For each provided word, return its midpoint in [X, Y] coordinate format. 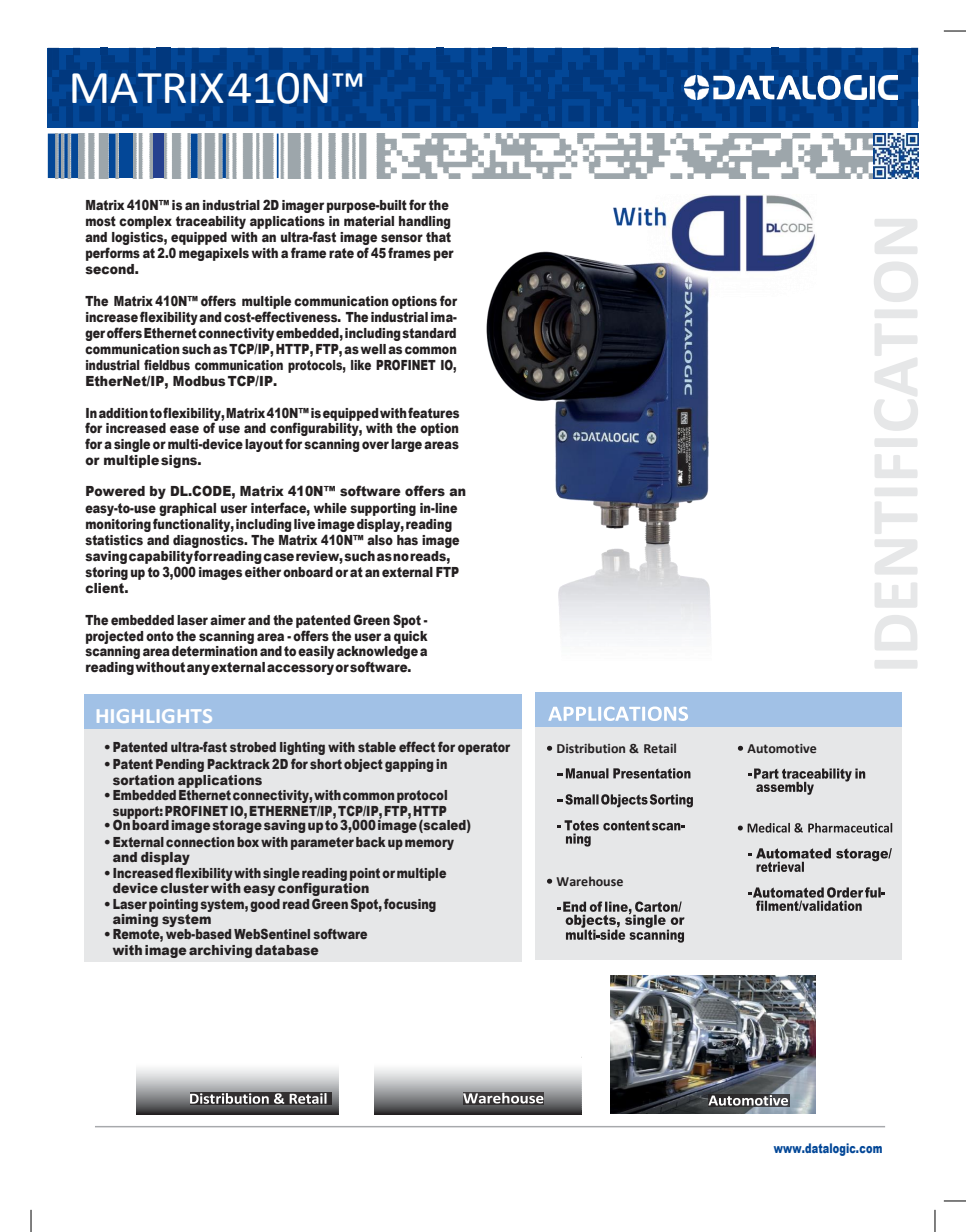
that [438, 237]
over [375, 445]
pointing [173, 905]
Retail [660, 748]
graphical [187, 509]
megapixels [214, 254]
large [406, 445]
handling [425, 222]
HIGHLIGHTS [154, 716]
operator [484, 748]
